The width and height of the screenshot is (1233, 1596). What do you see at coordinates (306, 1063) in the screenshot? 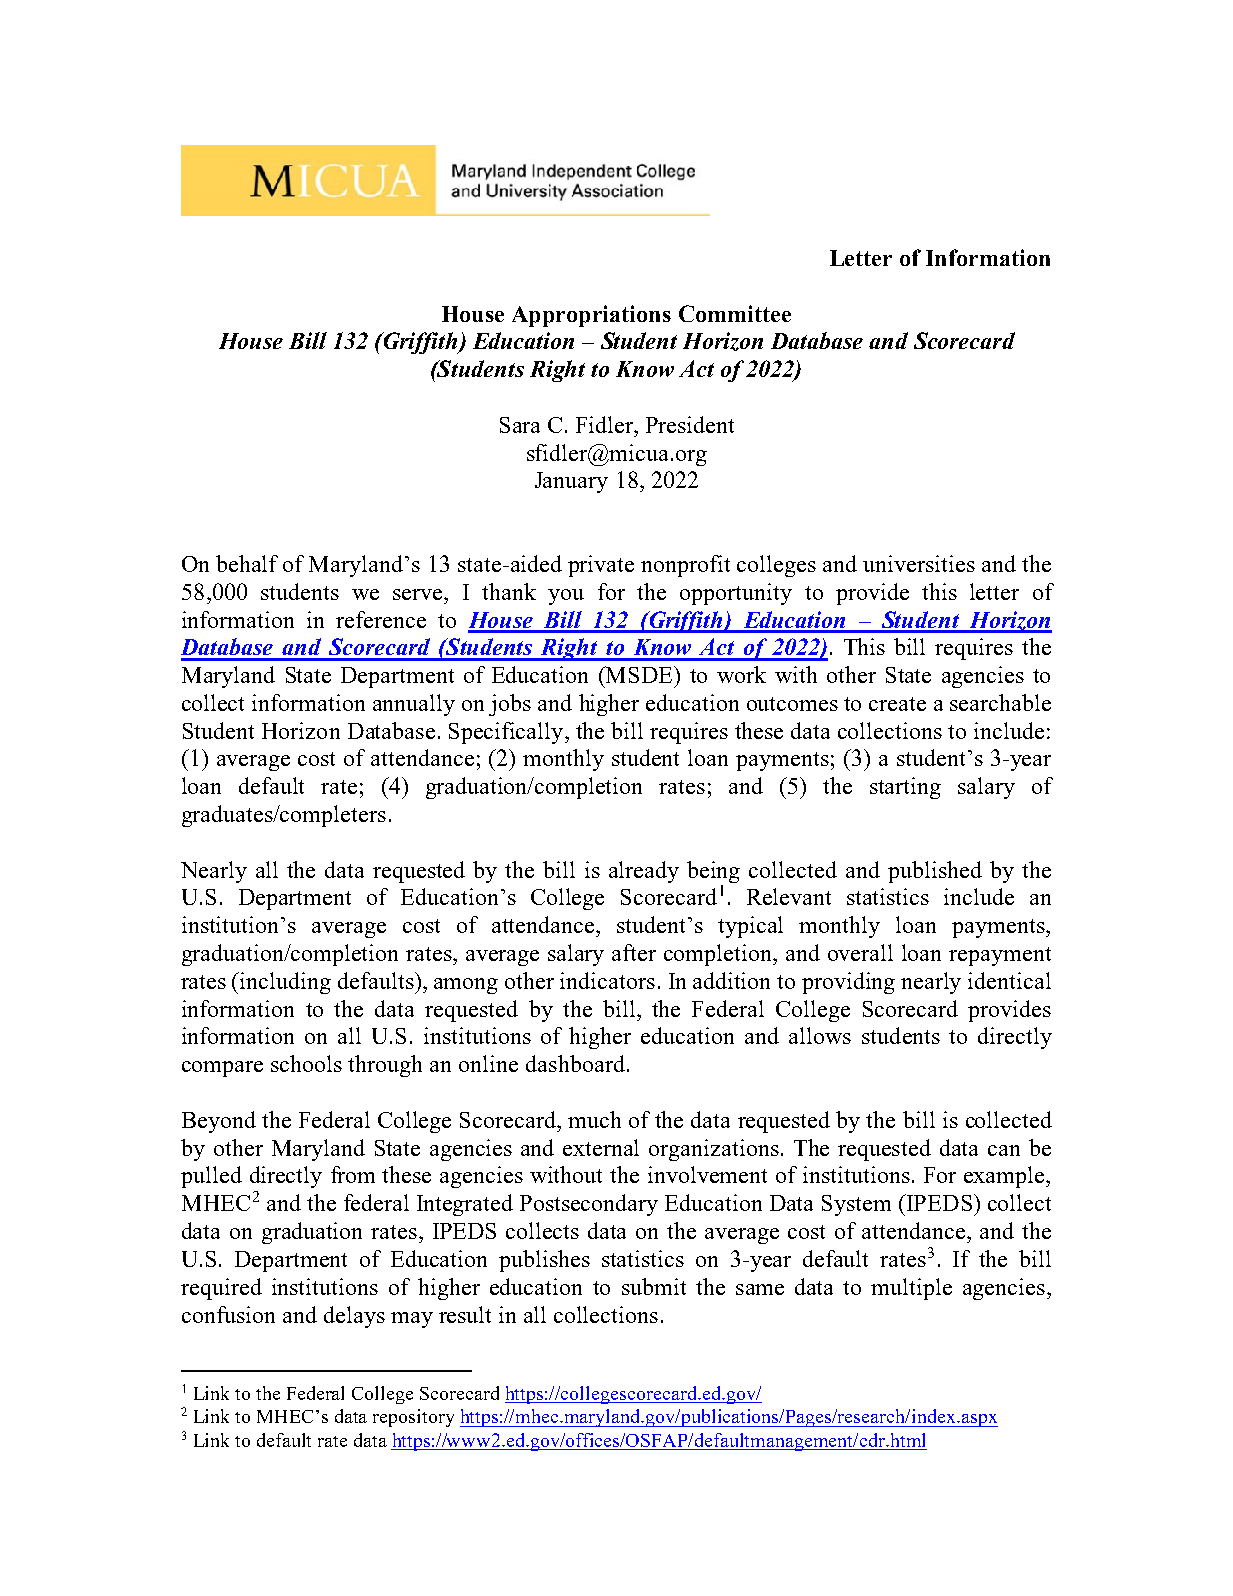
I see `schools` at bounding box center [306, 1063].
